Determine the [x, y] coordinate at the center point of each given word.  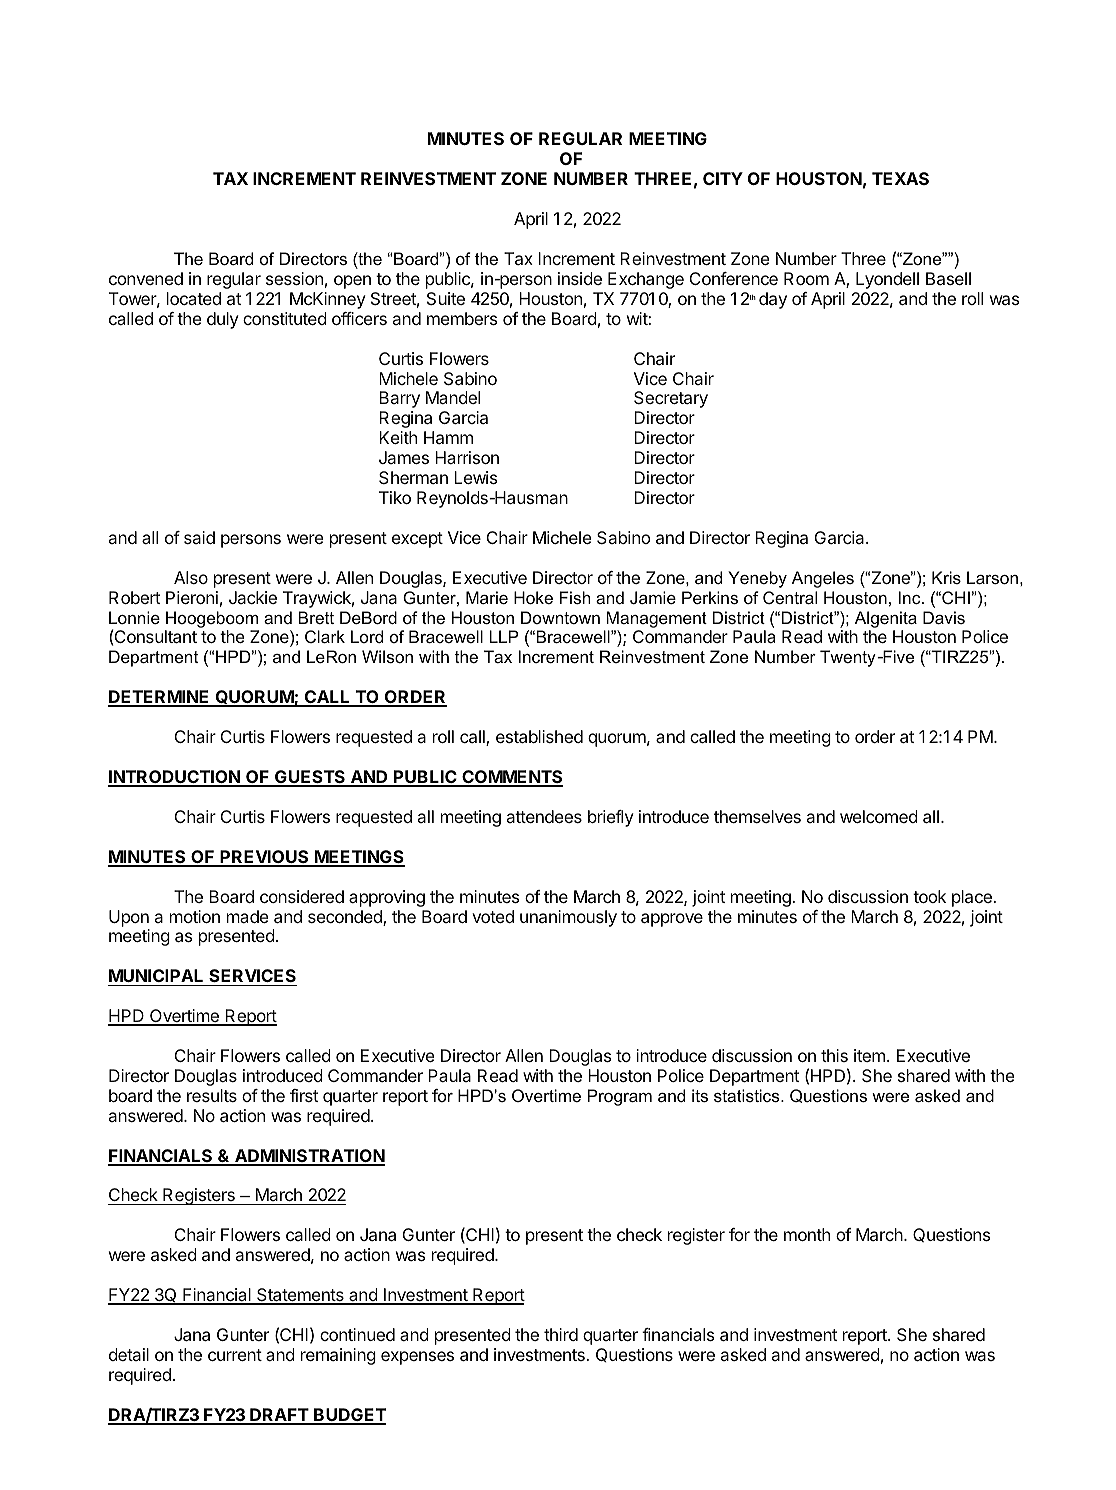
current [235, 1355]
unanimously [568, 918]
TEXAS [900, 178]
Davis [944, 617]
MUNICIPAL [157, 977]
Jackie [253, 597]
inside [580, 278]
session [294, 278]
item [869, 1055]
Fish [575, 597]
